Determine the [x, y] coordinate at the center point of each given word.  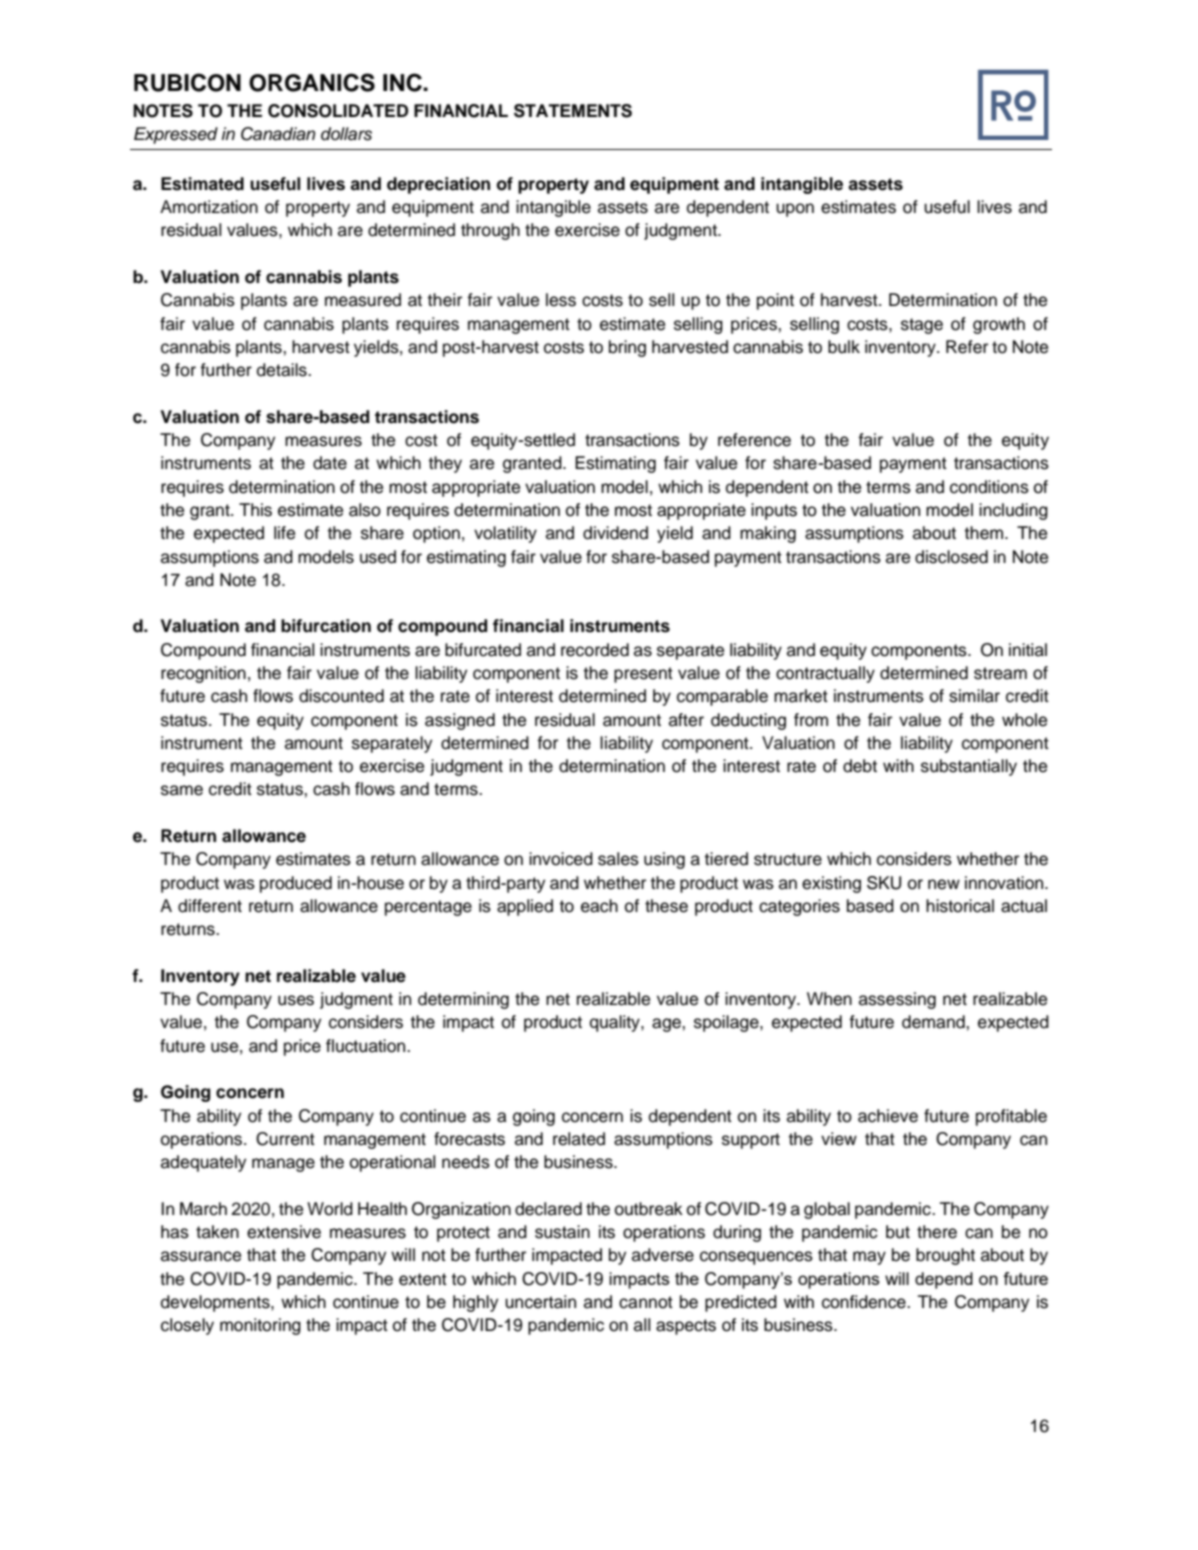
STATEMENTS [573, 111]
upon [795, 210]
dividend [615, 533]
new [944, 884]
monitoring [260, 1326]
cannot [646, 1302]
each [599, 906]
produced [296, 884]
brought [945, 1256]
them [984, 533]
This [255, 510]
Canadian [278, 134]
